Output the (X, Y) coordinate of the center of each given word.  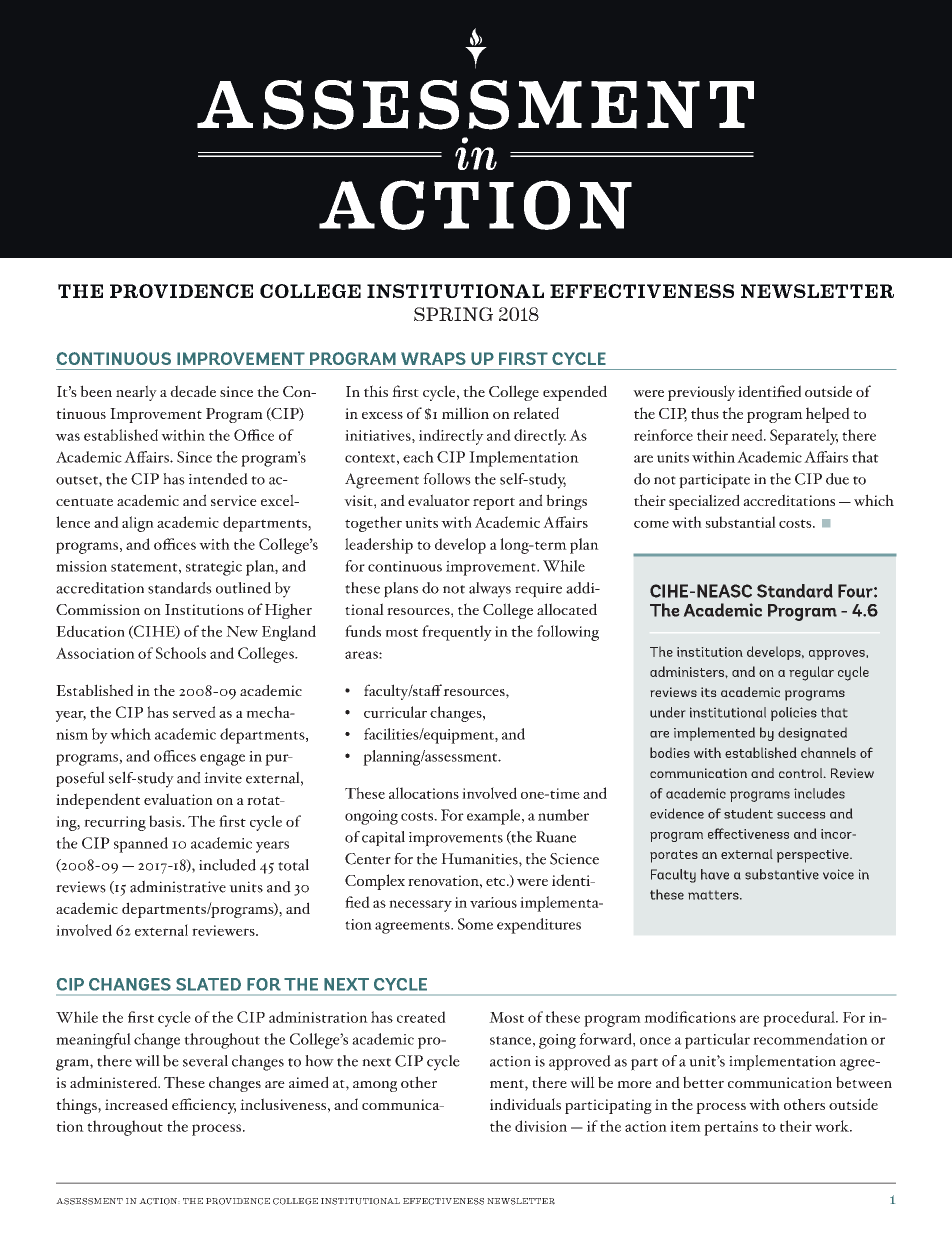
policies (794, 714)
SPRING (453, 314)
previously (701, 393)
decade (193, 391)
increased (136, 1104)
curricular (395, 712)
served (194, 712)
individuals (525, 1104)
